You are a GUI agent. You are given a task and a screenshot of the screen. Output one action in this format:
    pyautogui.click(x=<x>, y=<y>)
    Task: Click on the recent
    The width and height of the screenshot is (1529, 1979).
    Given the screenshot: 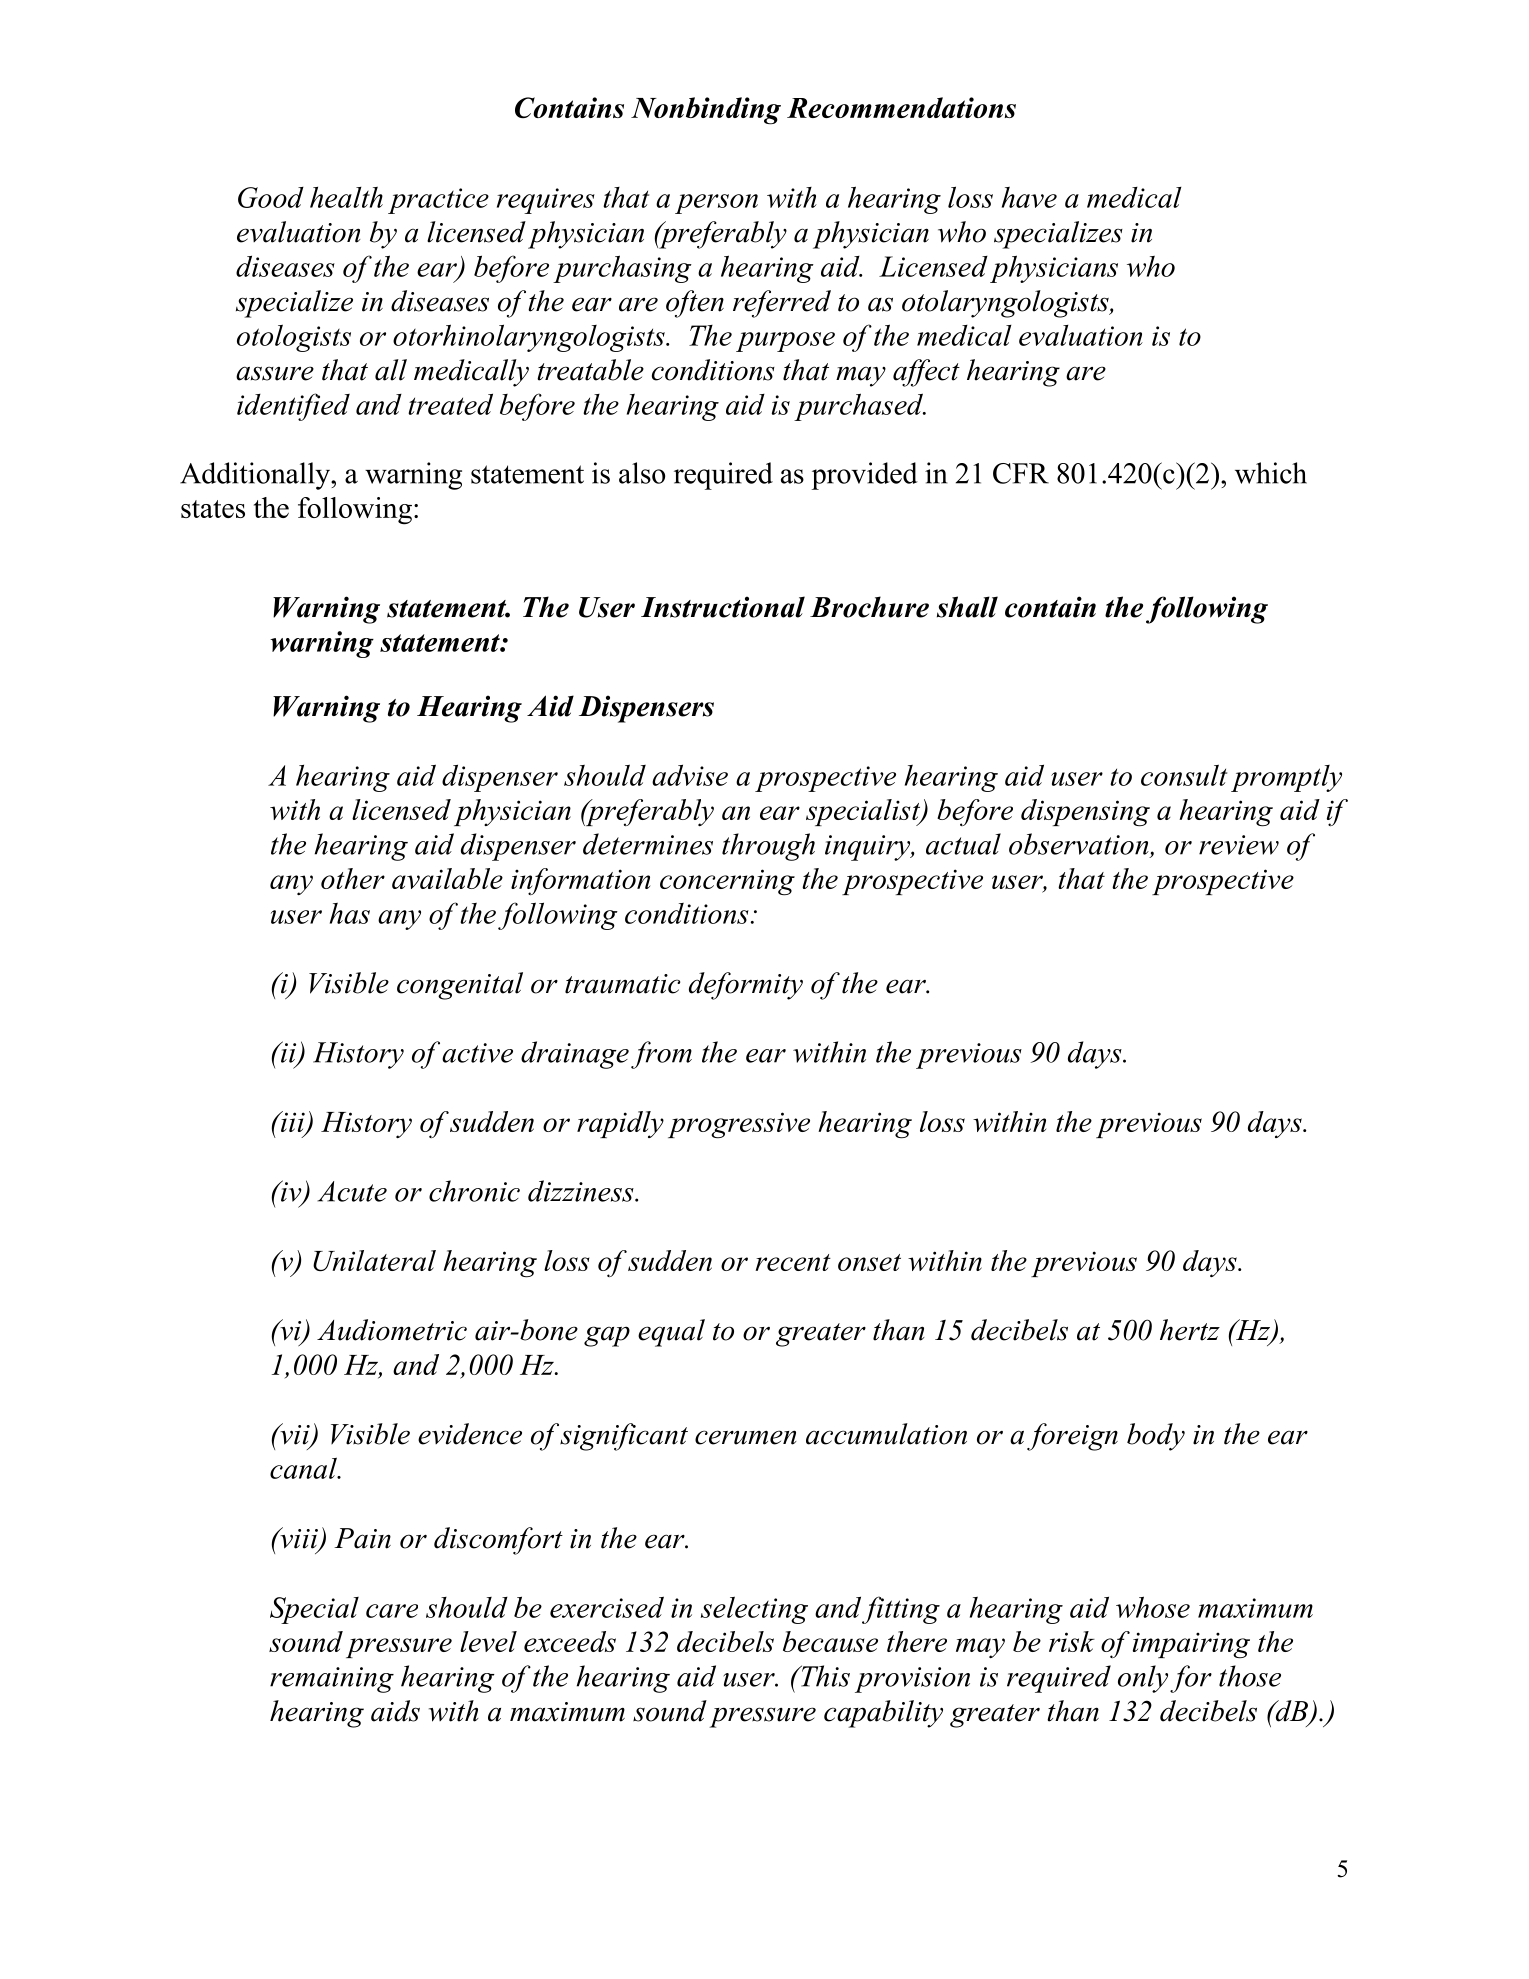 What is the action you would take?
    pyautogui.click(x=793, y=1262)
